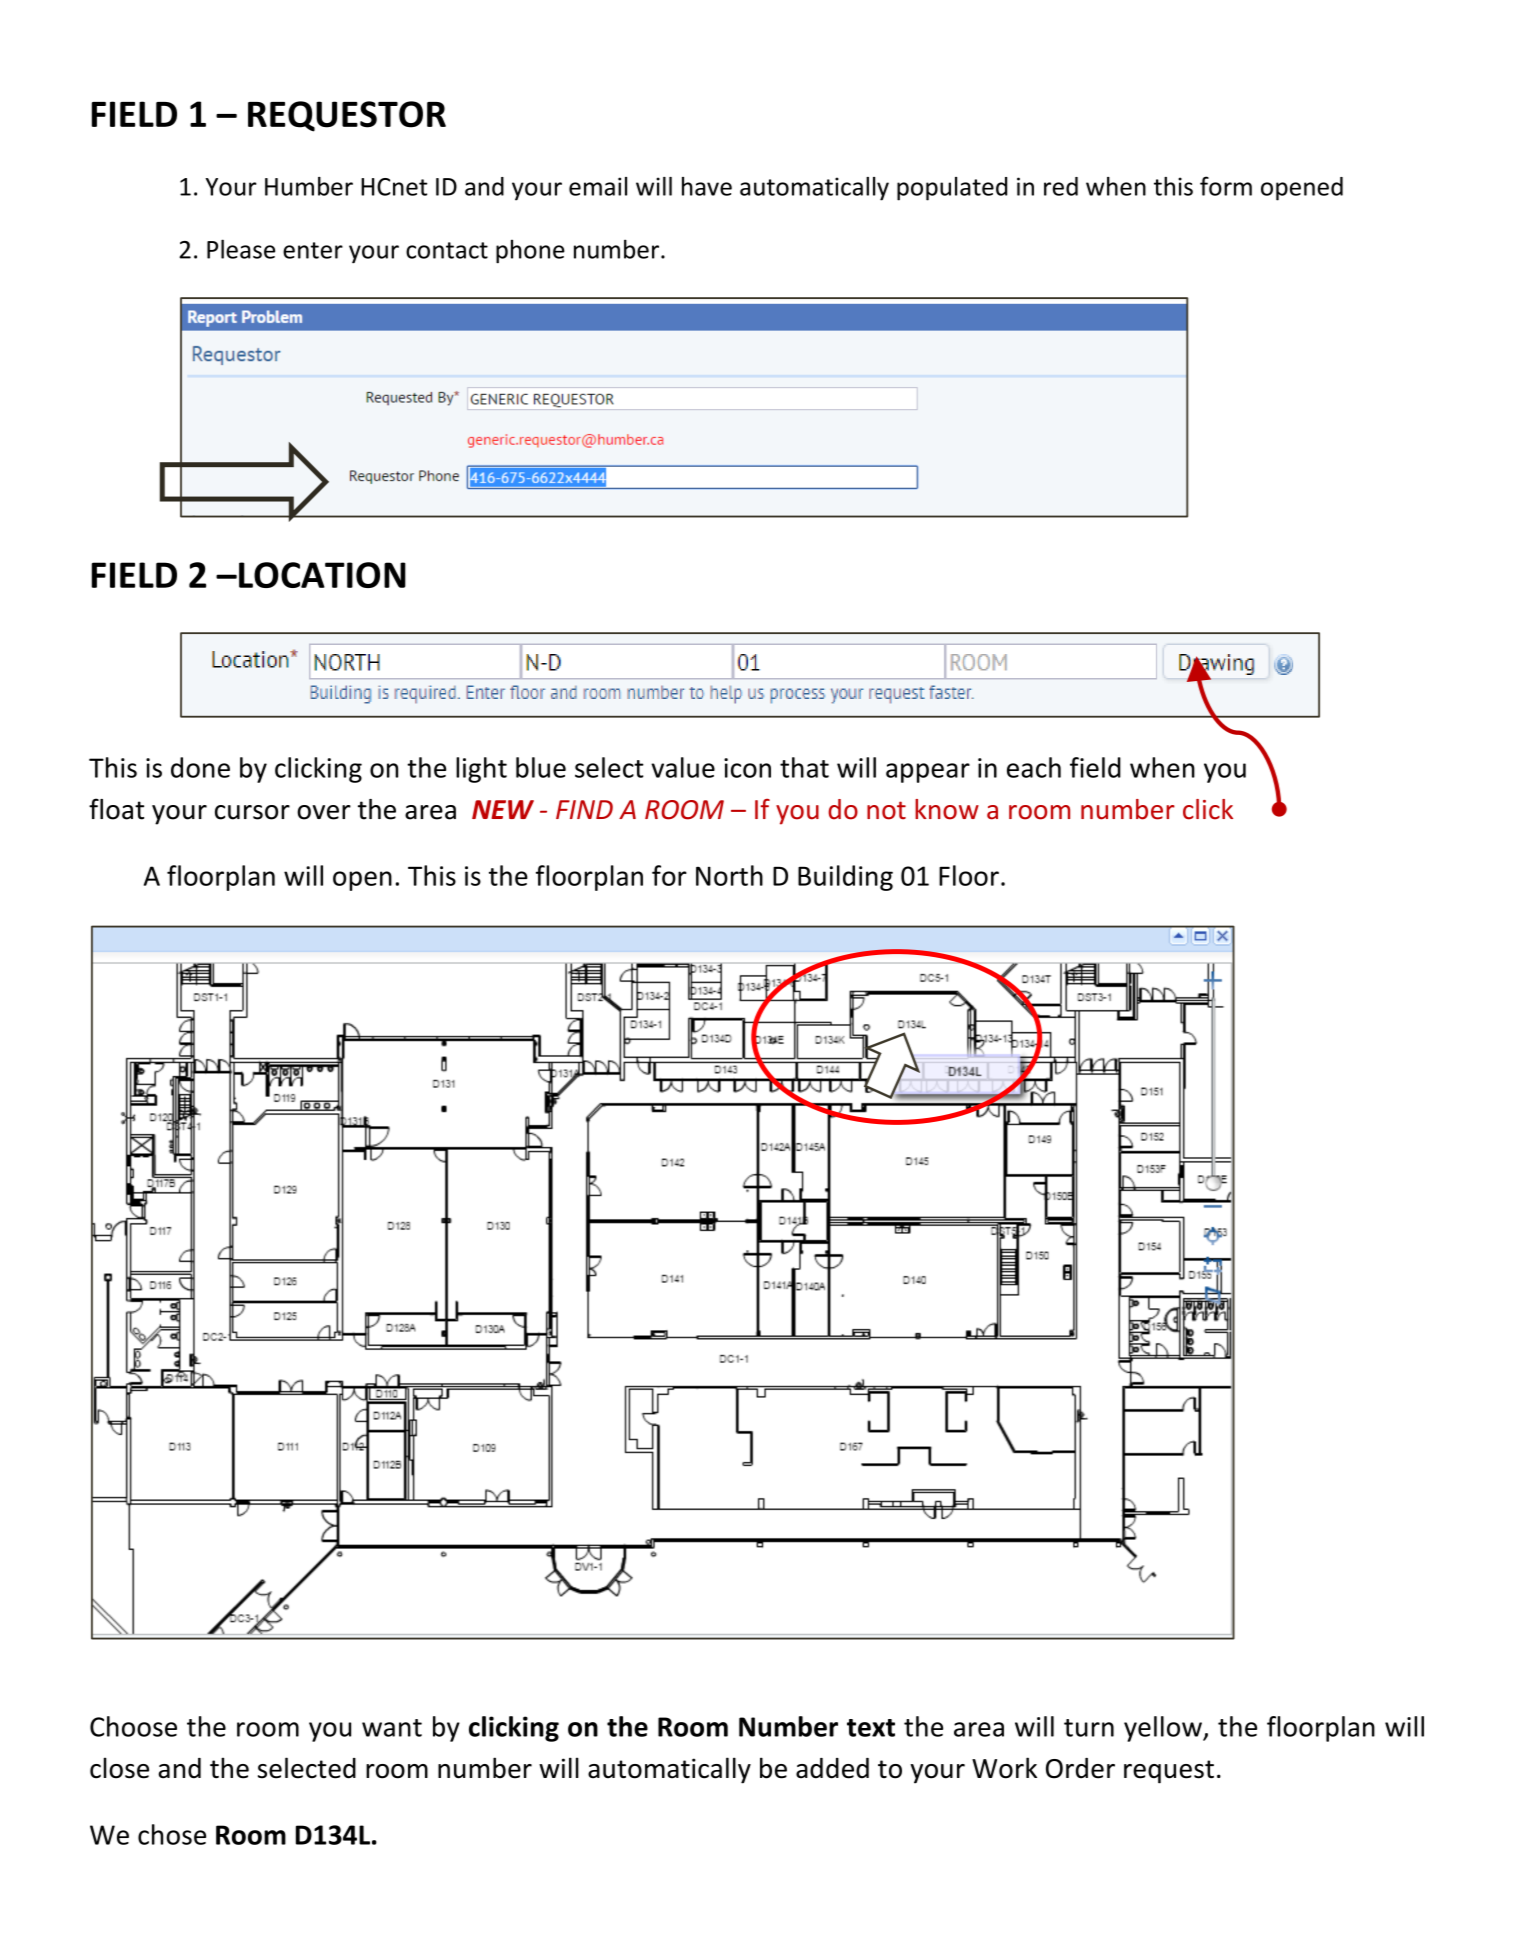  I want to click on Please, so click(241, 249).
